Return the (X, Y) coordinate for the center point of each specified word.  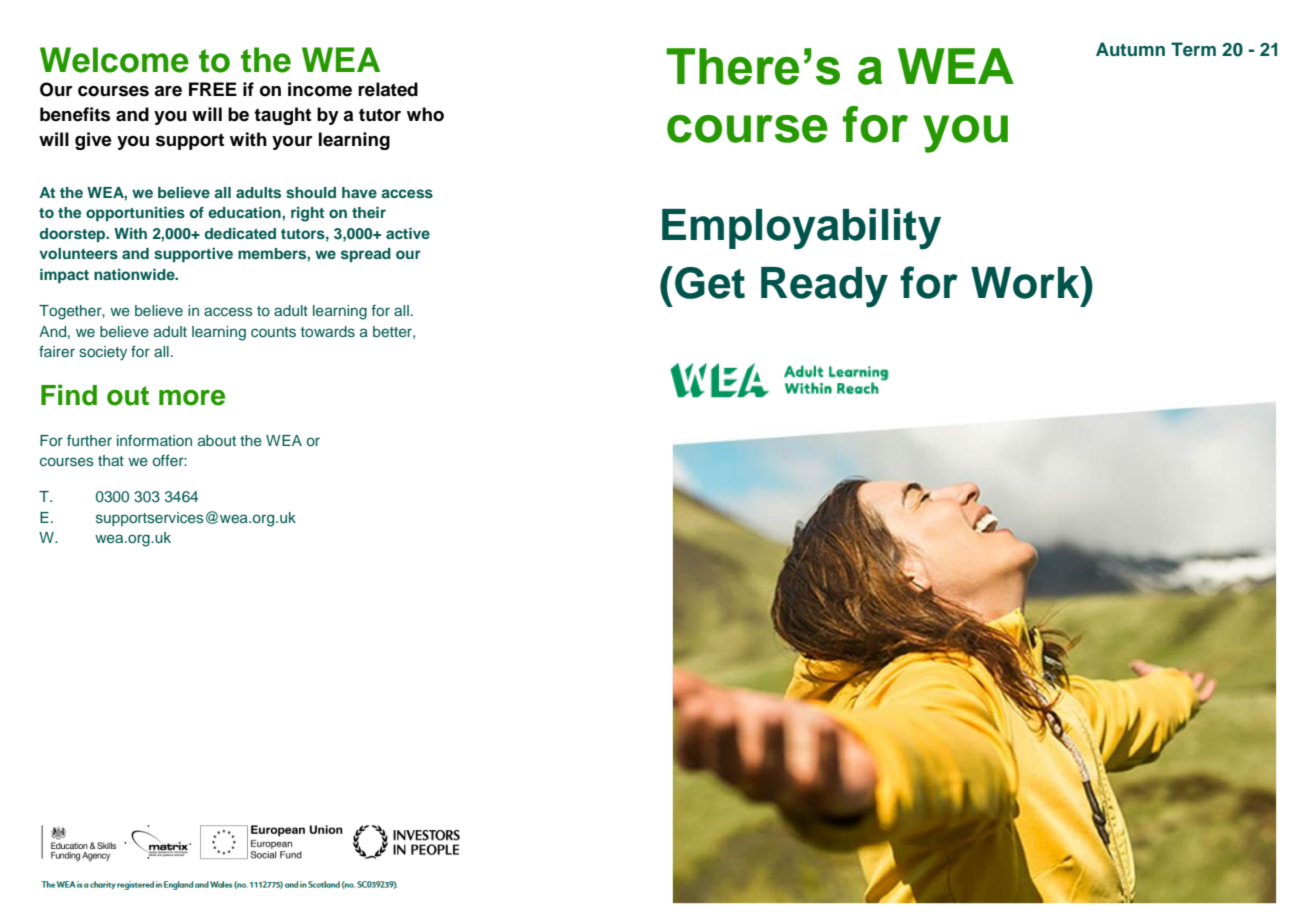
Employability (801, 229)
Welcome (114, 60)
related (388, 89)
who (425, 114)
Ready (824, 287)
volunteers (78, 253)
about (217, 440)
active (408, 233)
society (103, 353)
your (292, 143)
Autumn (1130, 49)
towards (328, 331)
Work (1026, 282)
